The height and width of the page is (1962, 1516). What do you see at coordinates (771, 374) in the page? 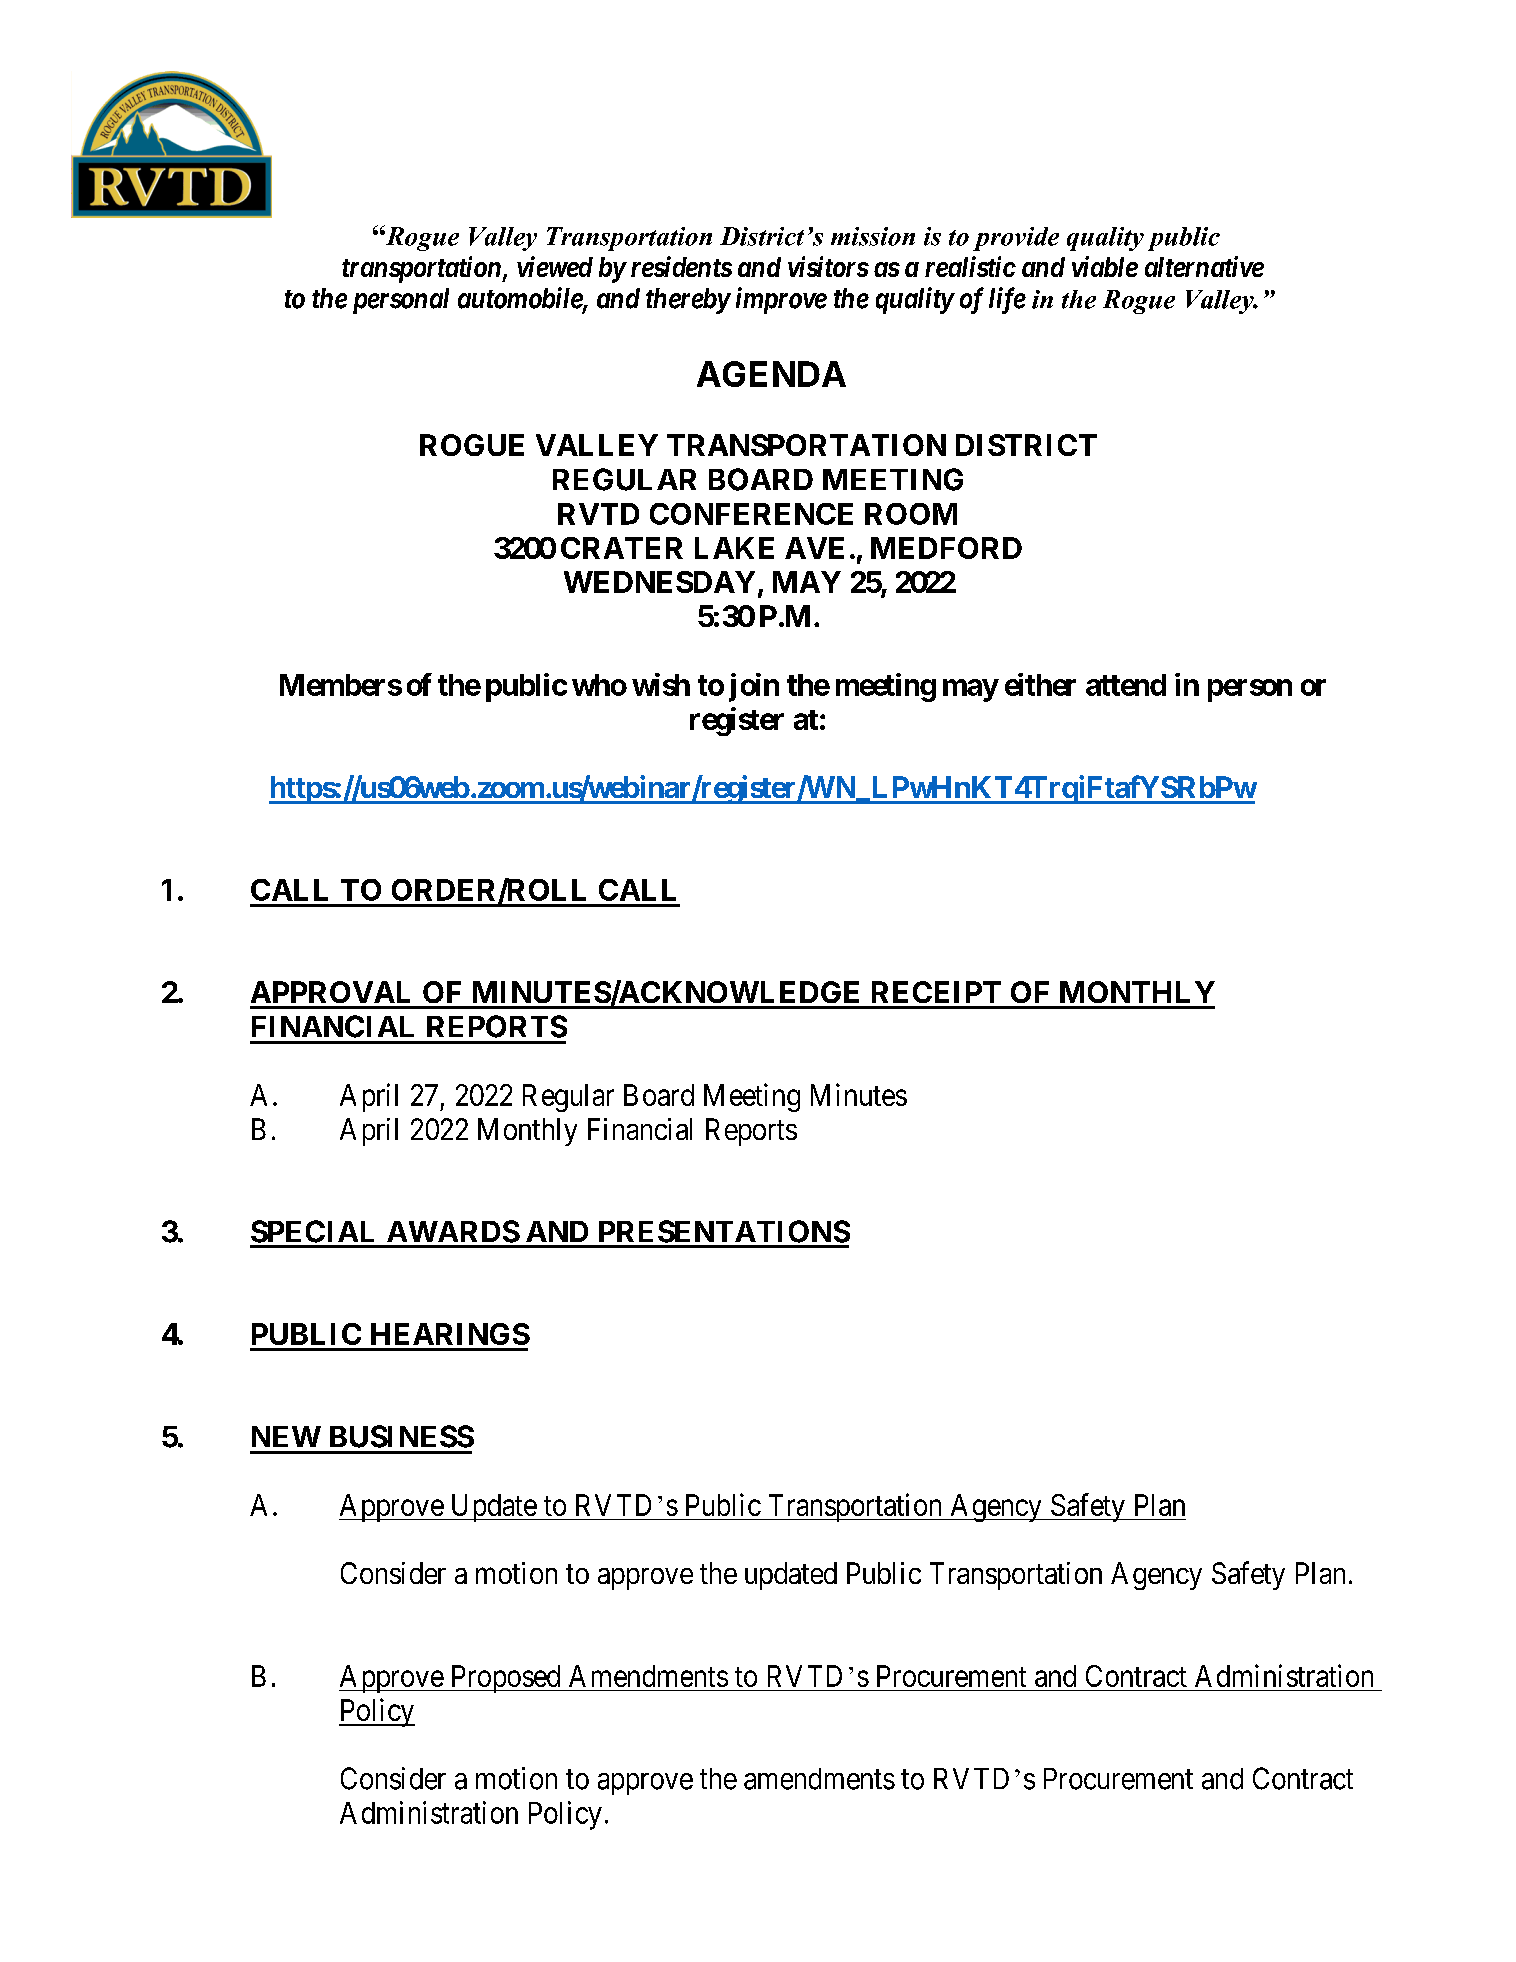
I see `AGENDA` at bounding box center [771, 374].
